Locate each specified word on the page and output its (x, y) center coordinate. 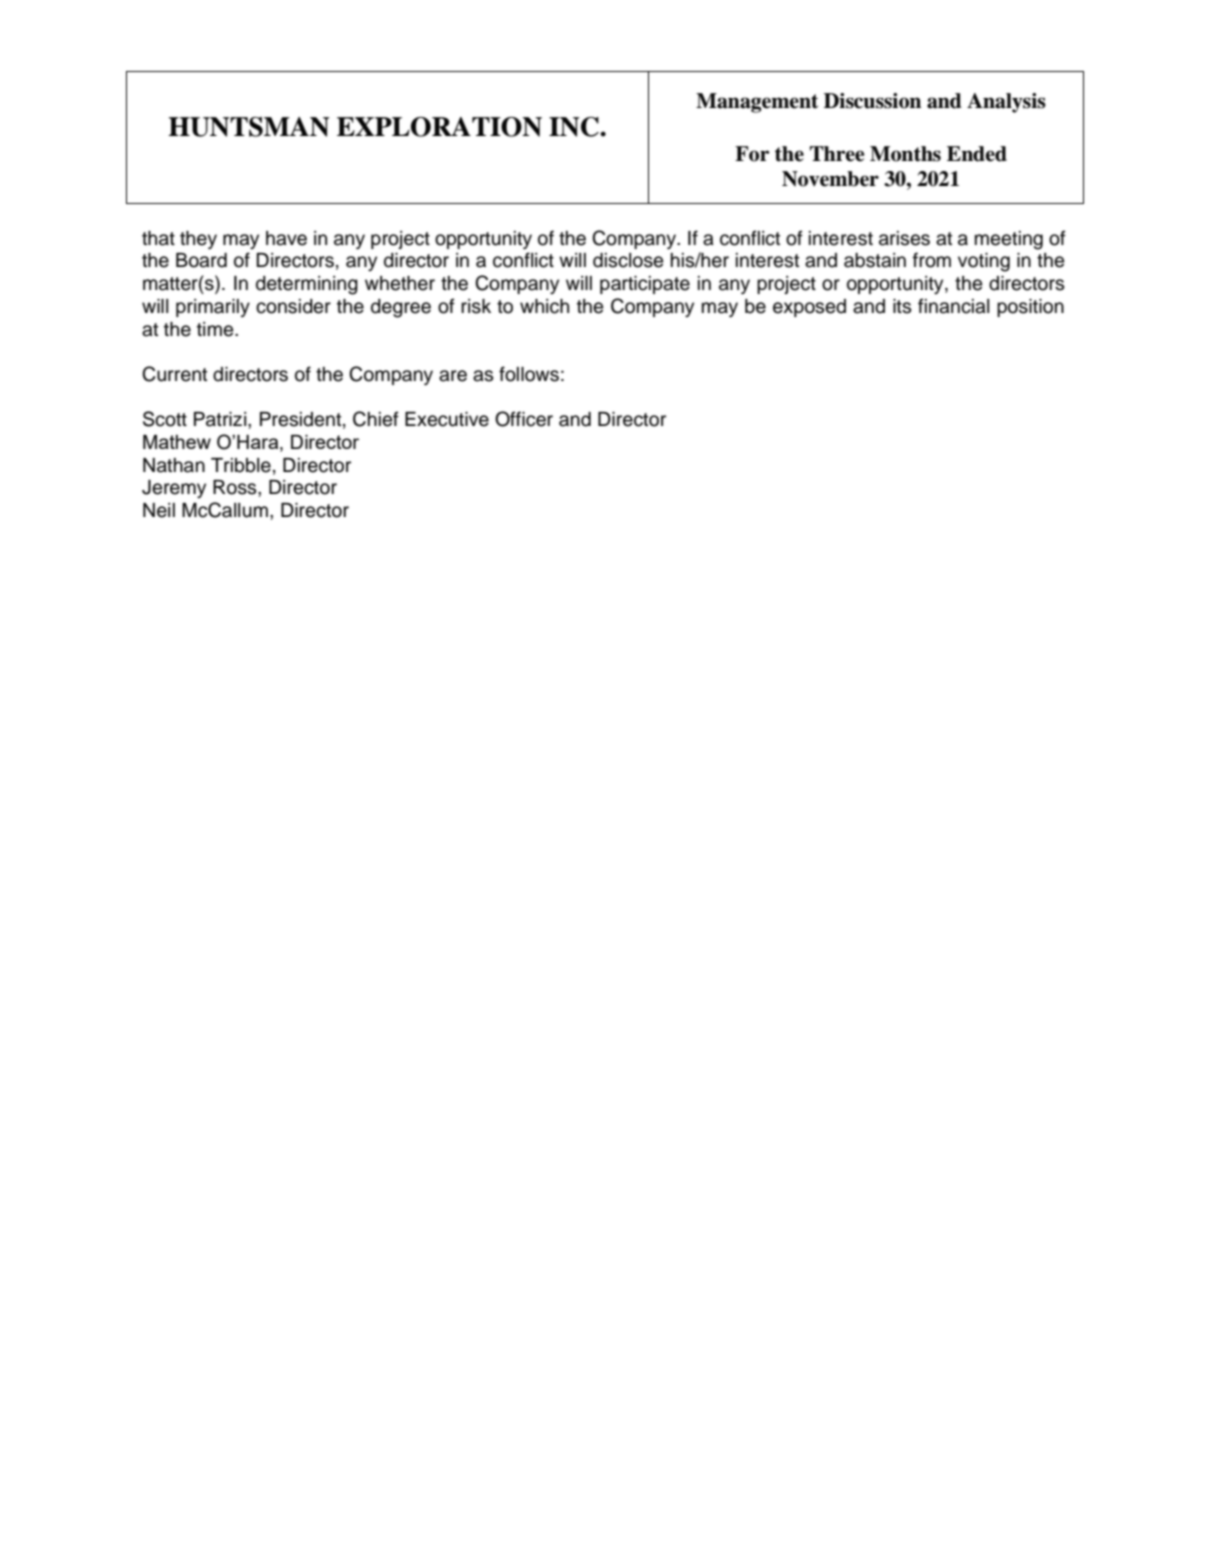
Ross (236, 487)
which (544, 306)
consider (293, 306)
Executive (447, 419)
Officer (524, 419)
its (902, 306)
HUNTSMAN (248, 127)
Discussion (872, 101)
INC (575, 127)
